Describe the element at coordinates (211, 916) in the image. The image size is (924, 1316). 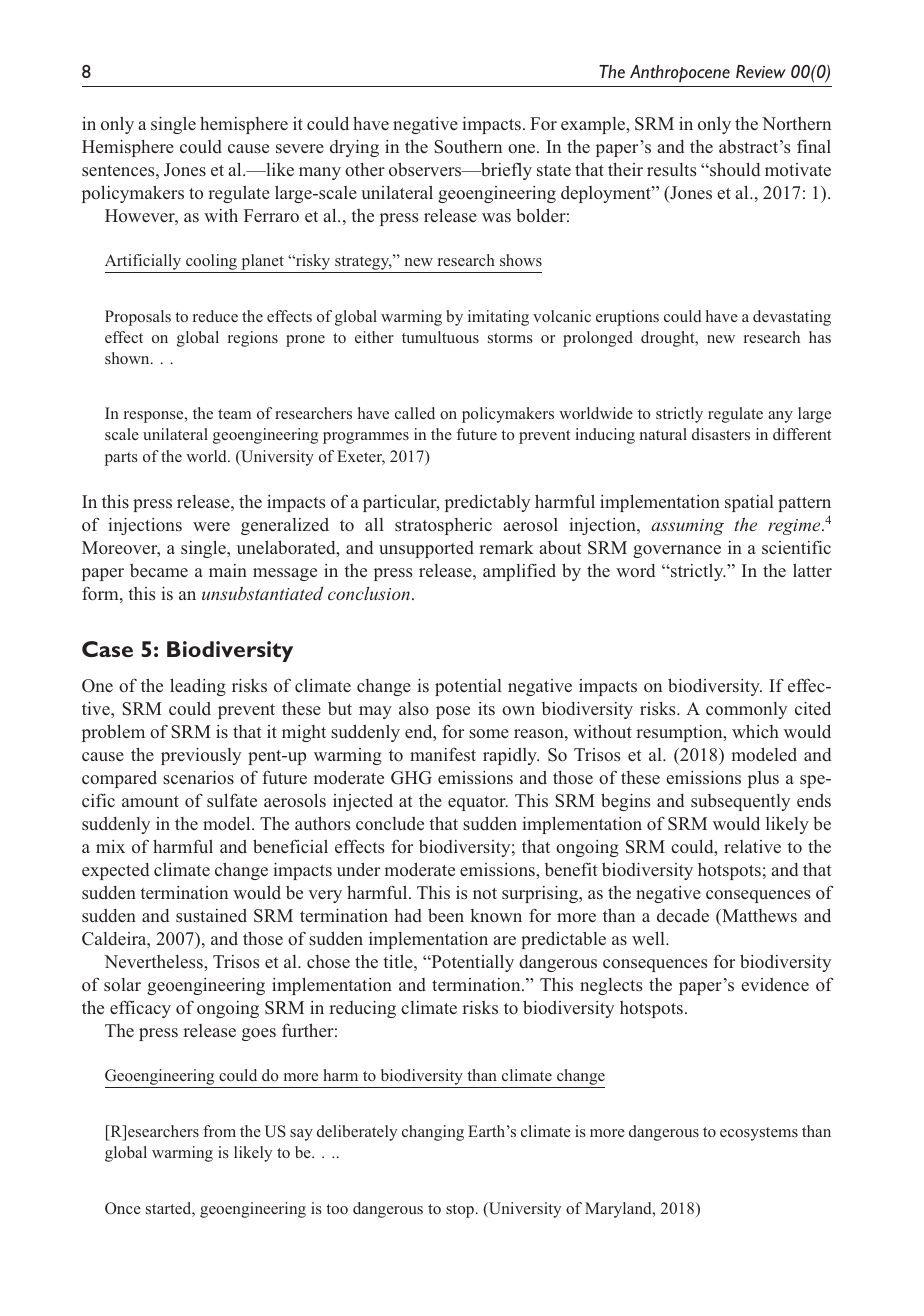
I see `sustained` at that location.
